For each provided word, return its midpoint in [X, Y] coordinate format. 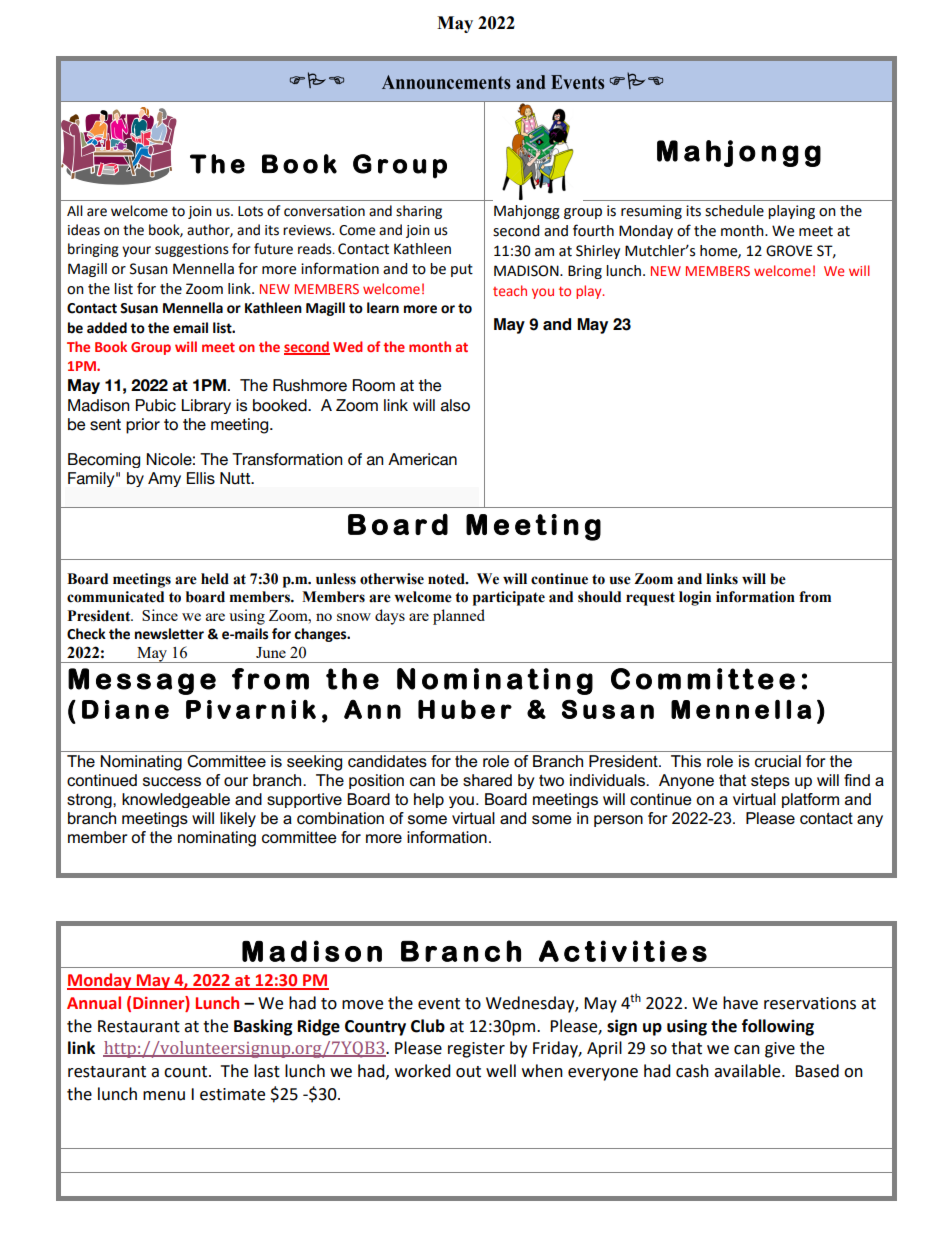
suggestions [192, 250]
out [468, 1072]
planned [459, 617]
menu [164, 1096]
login [695, 598]
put [462, 270]
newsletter [169, 634]
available [748, 1071]
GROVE [789, 251]
